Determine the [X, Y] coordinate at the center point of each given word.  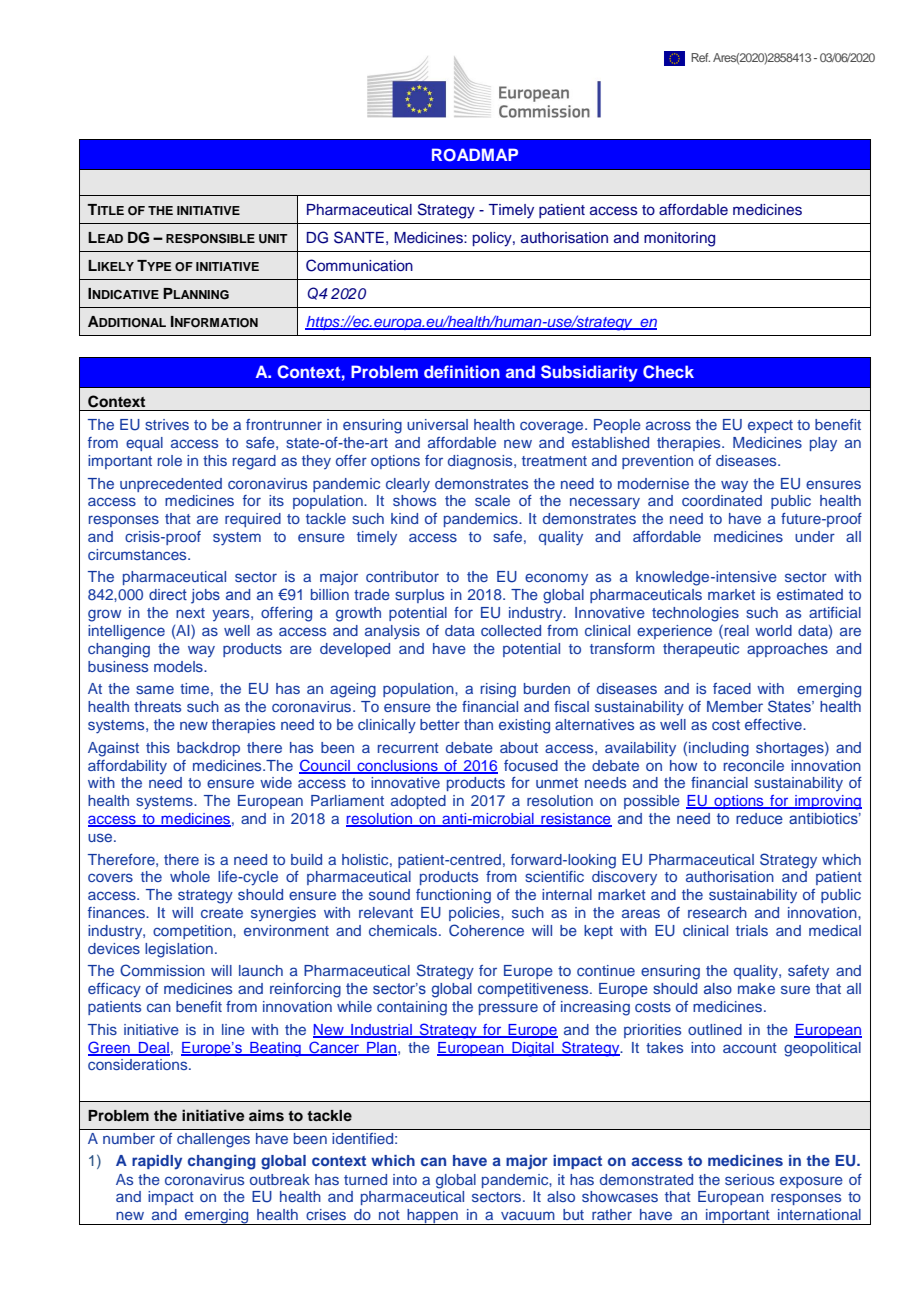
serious [749, 1179]
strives [167, 424]
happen [432, 1217]
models [179, 666]
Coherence [486, 930]
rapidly [157, 1162]
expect [770, 426]
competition [193, 932]
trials [752, 930]
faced [732, 688]
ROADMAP [475, 155]
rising [498, 690]
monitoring [679, 239]
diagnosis [481, 462]
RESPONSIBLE [210, 239]
